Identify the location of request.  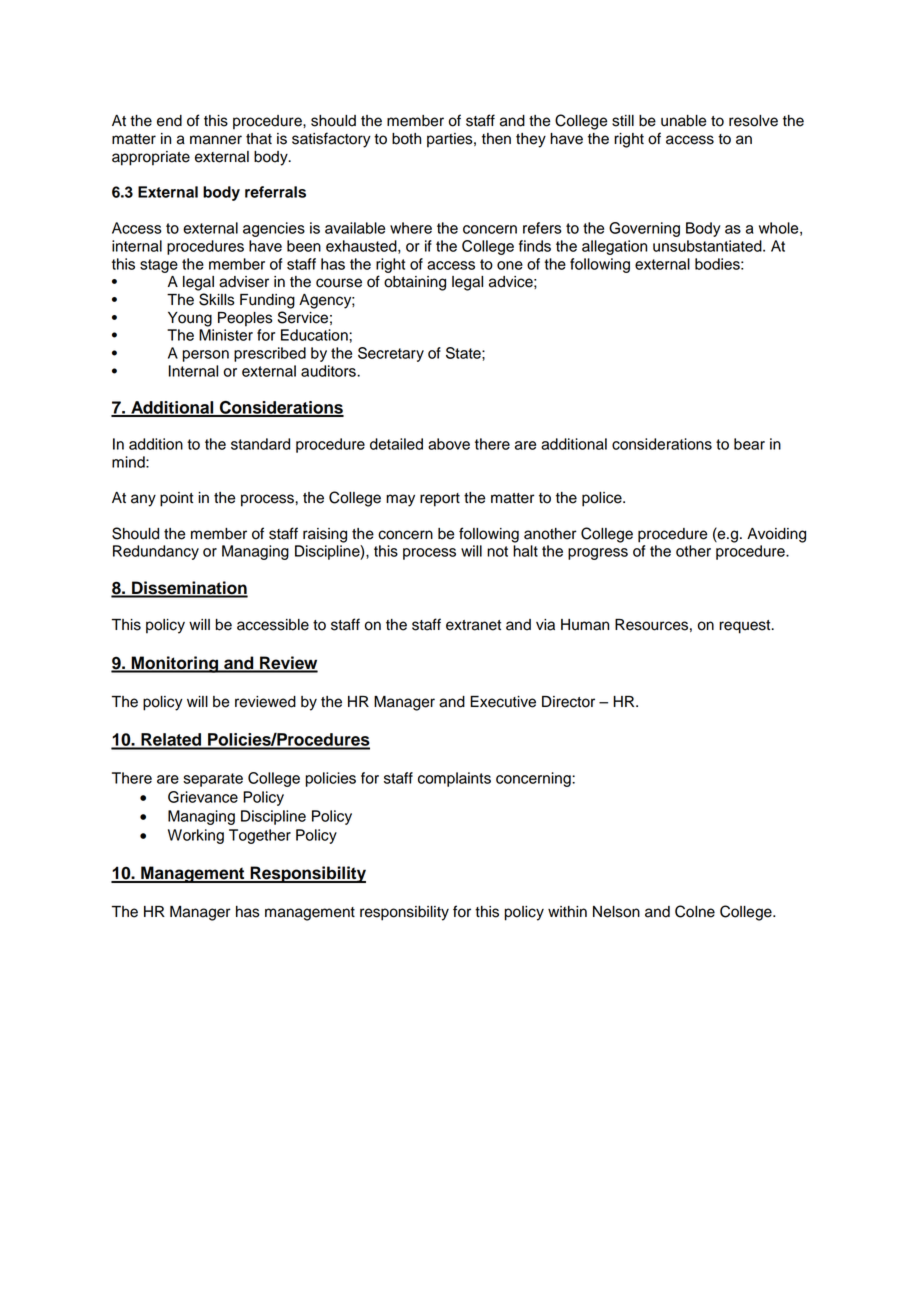
(746, 627).
